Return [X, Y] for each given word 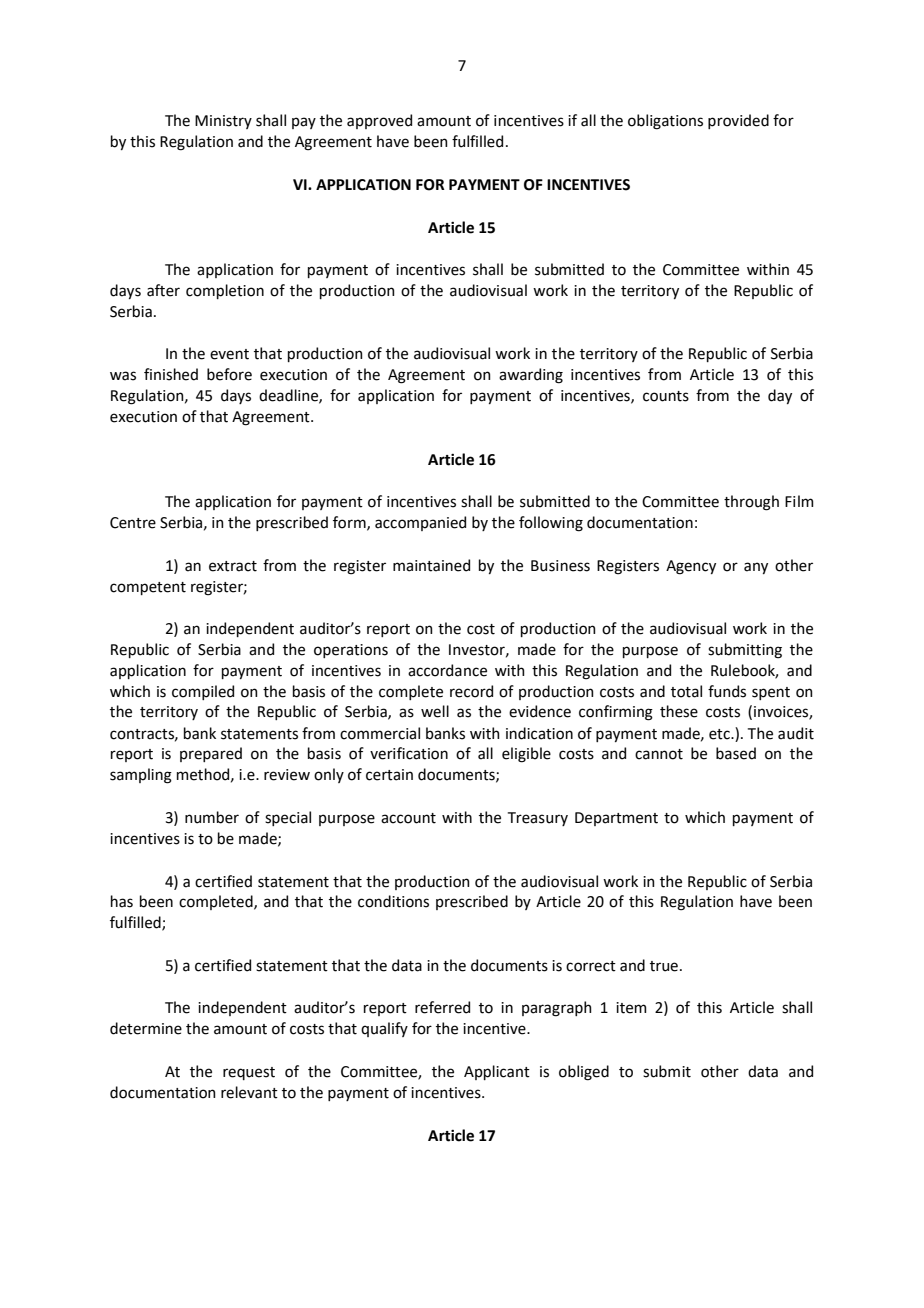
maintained [431, 565]
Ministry [223, 122]
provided [738, 121]
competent [148, 588]
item [631, 1008]
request [249, 1073]
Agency [691, 567]
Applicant [497, 1072]
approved [379, 121]
